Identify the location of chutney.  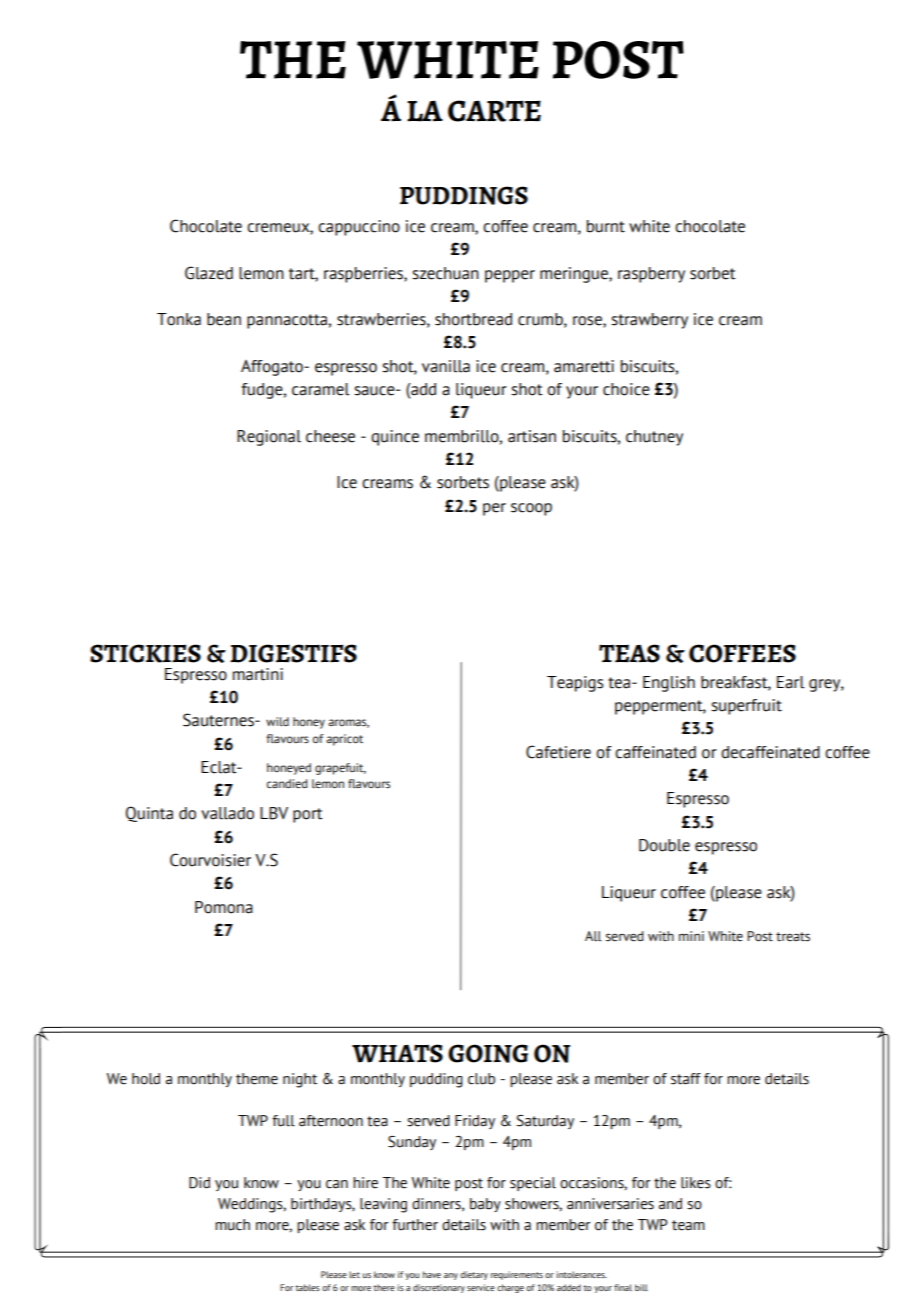
(654, 438).
